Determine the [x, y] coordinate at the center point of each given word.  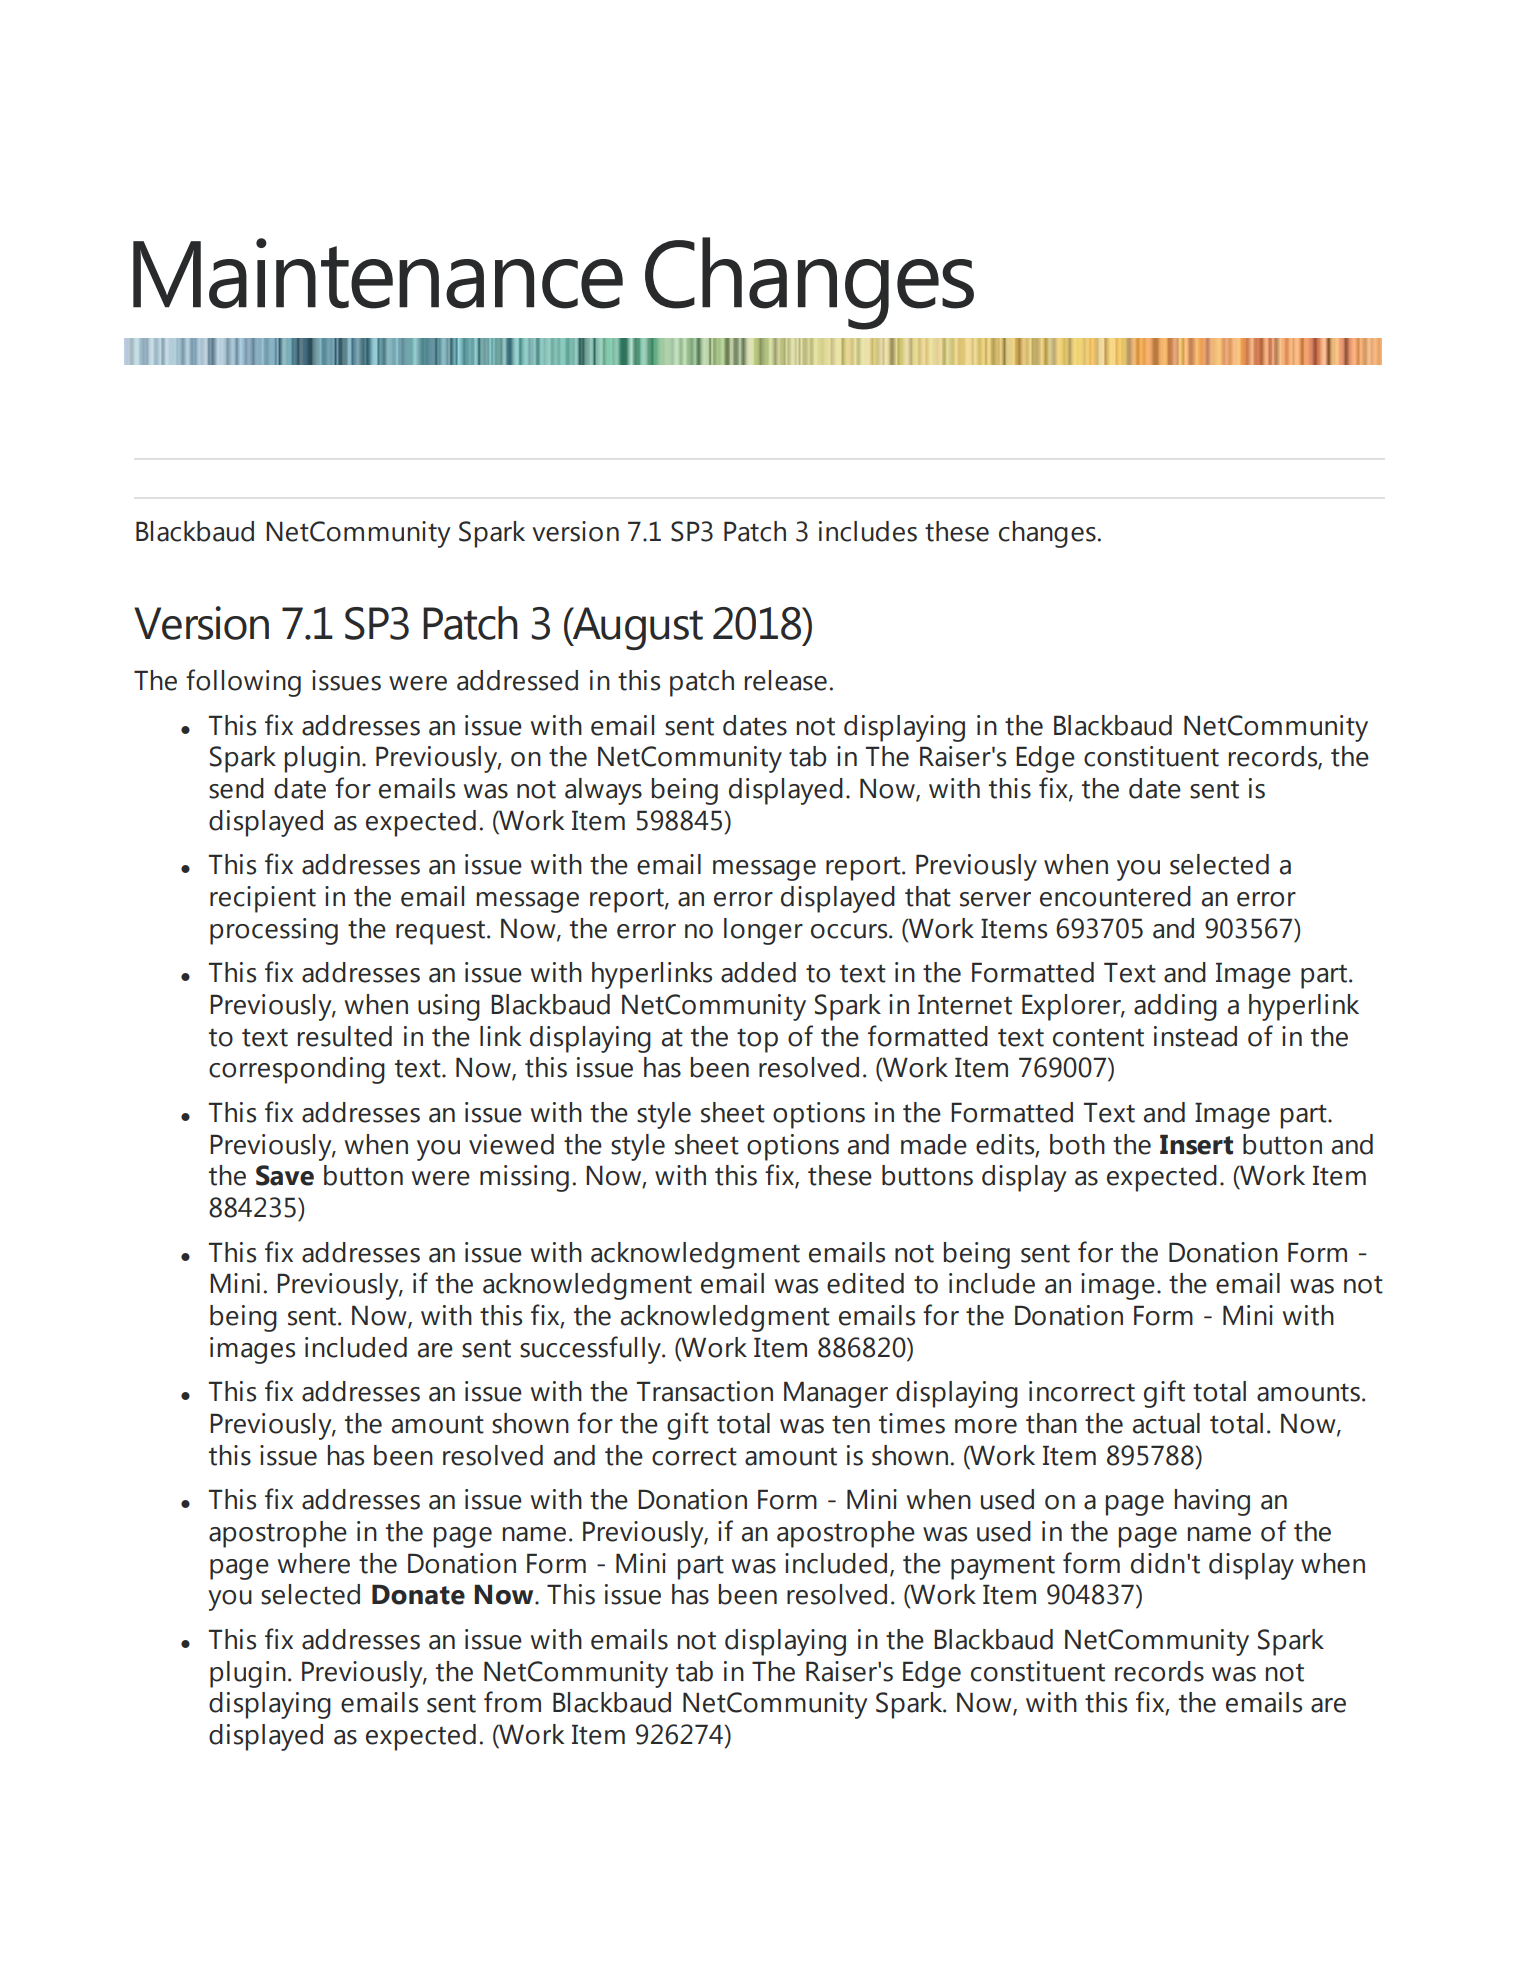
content [1098, 1037]
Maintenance [378, 273]
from [512, 1702]
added [758, 972]
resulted [345, 1036]
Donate [418, 1594]
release [786, 680]
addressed [517, 680]
